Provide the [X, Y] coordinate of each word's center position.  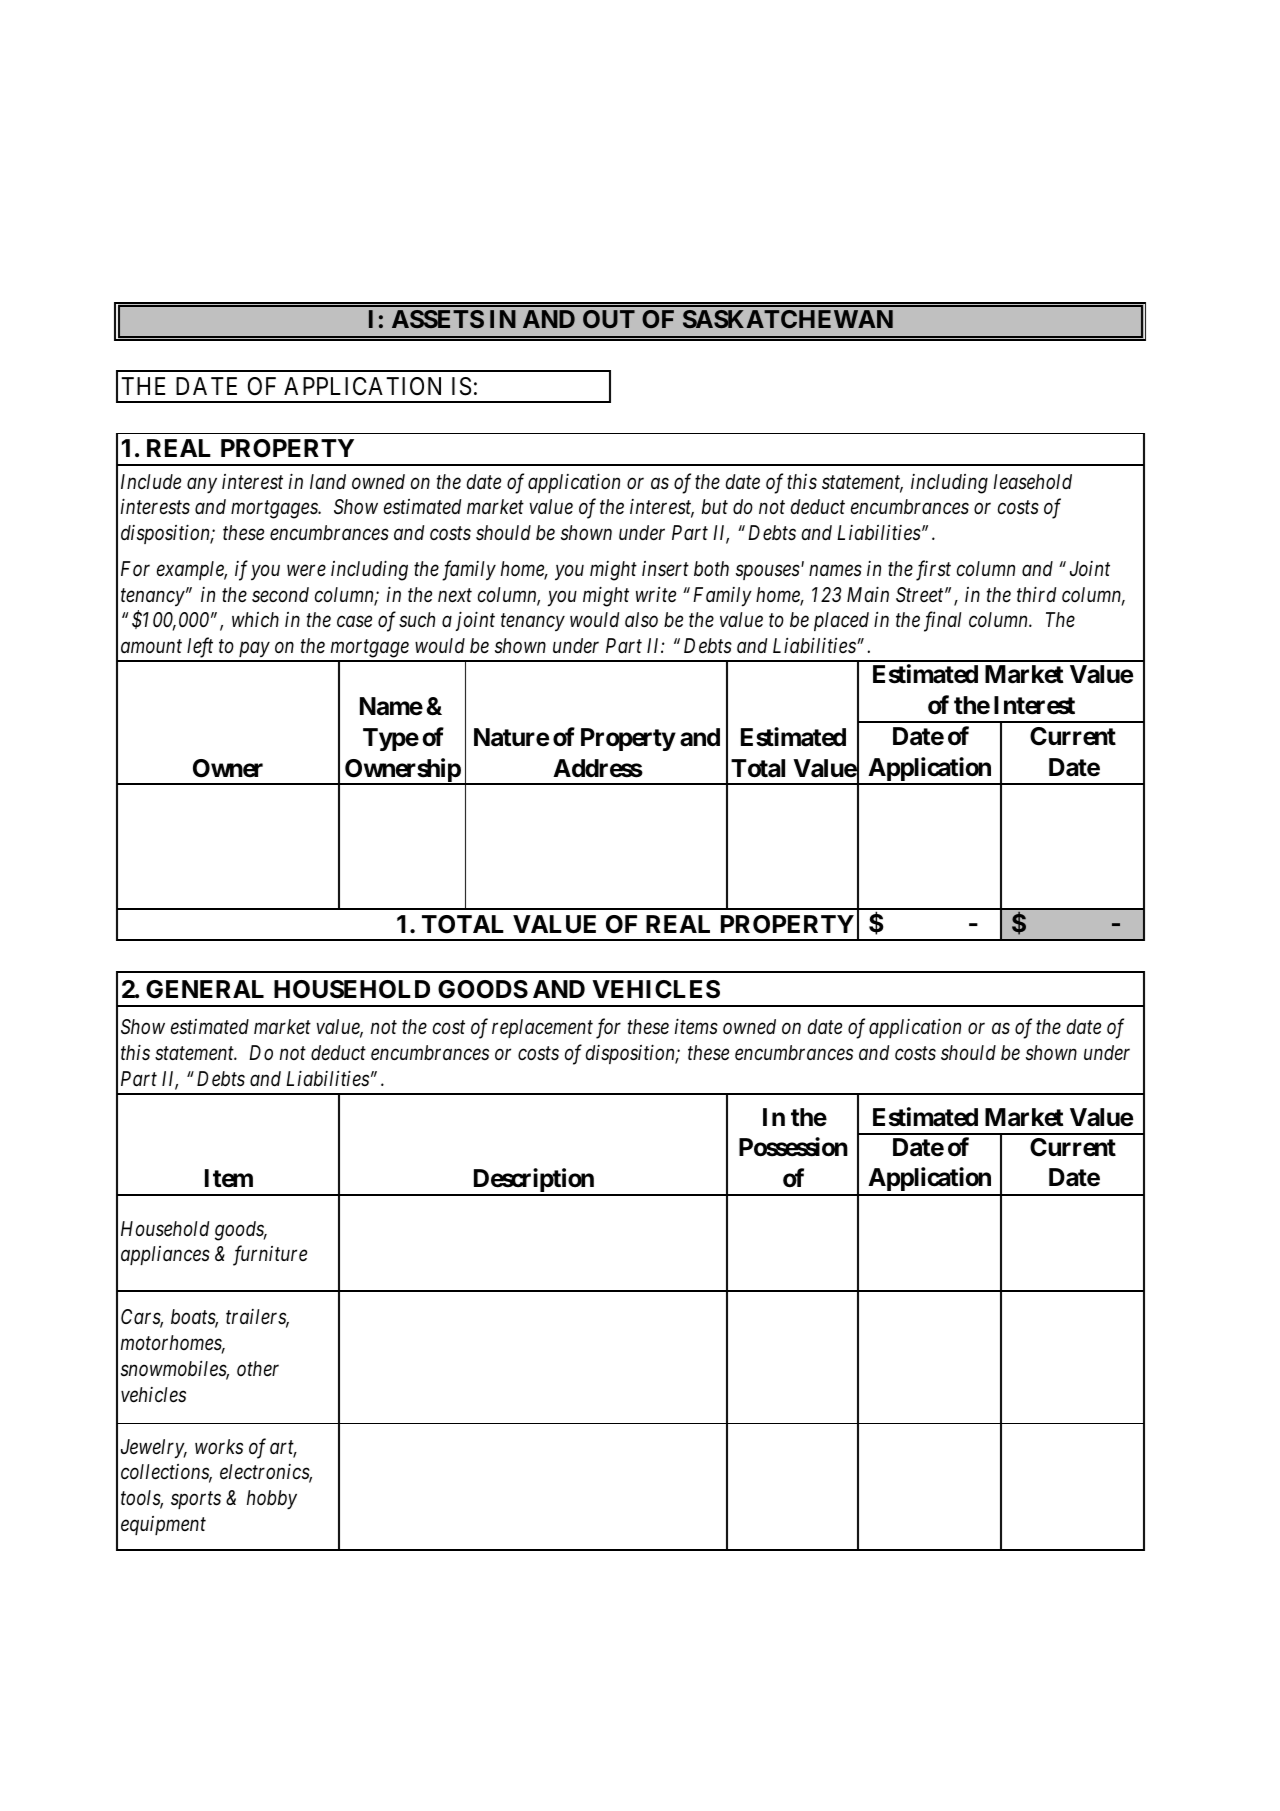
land [328, 481]
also [641, 619]
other [258, 1369]
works [219, 1447]
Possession [793, 1147]
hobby [272, 1500]
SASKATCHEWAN [788, 319]
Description [533, 1181]
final [943, 622]
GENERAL [205, 989]
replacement [542, 1028]
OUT [609, 319]
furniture [270, 1256]
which [255, 619]
